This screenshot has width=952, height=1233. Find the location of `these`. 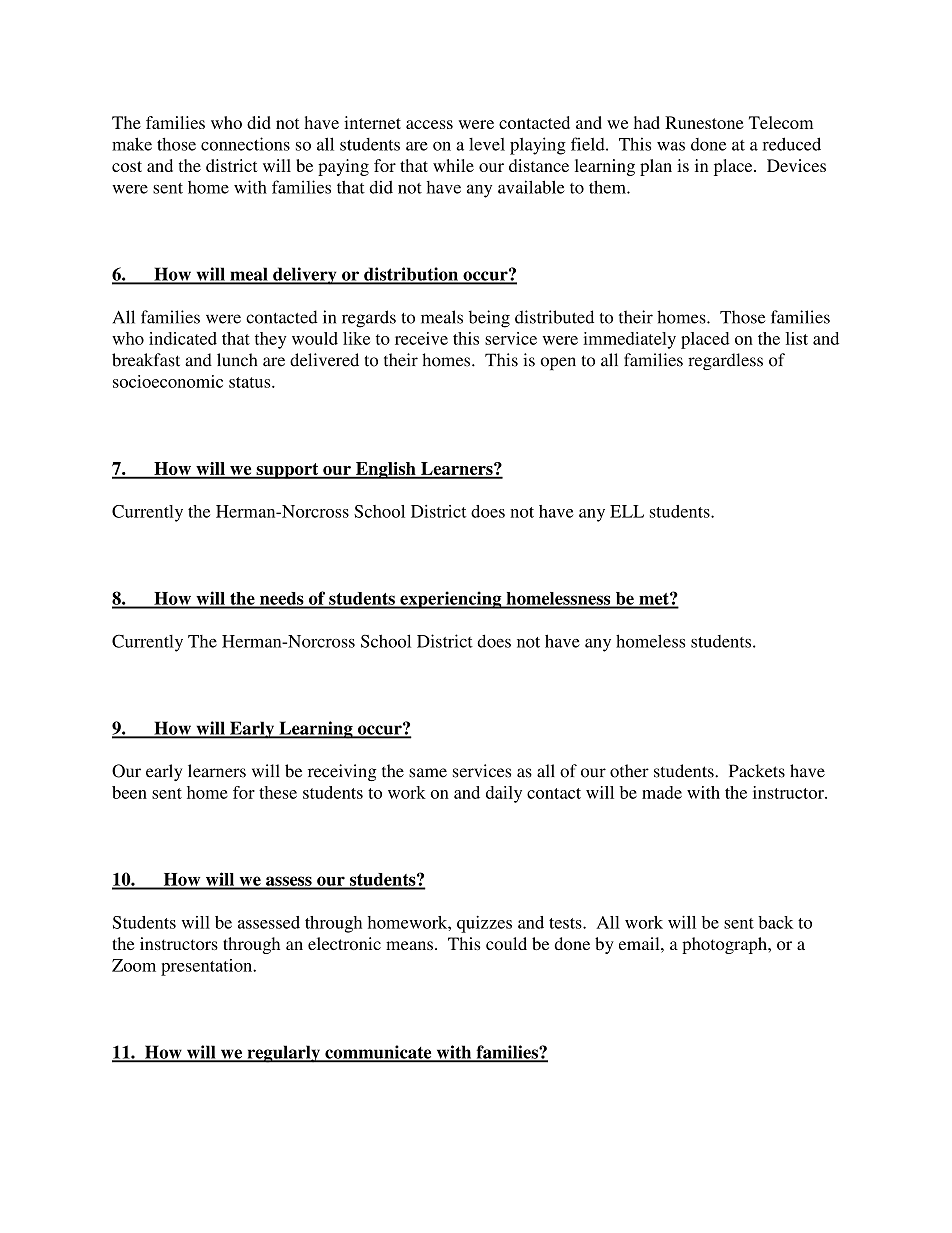

these is located at coordinates (278, 792).
